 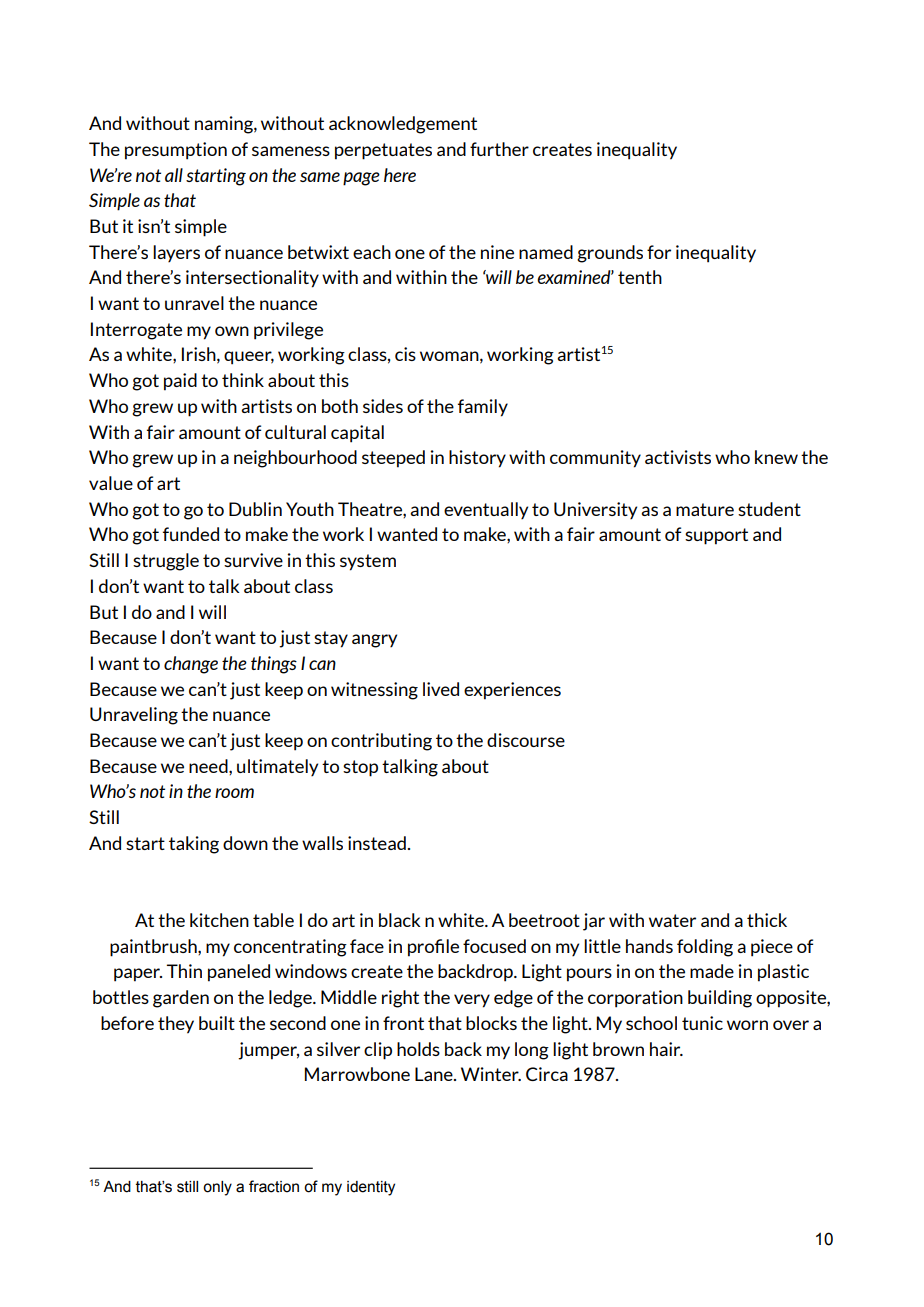 I want to click on presumption, so click(x=176, y=151).
